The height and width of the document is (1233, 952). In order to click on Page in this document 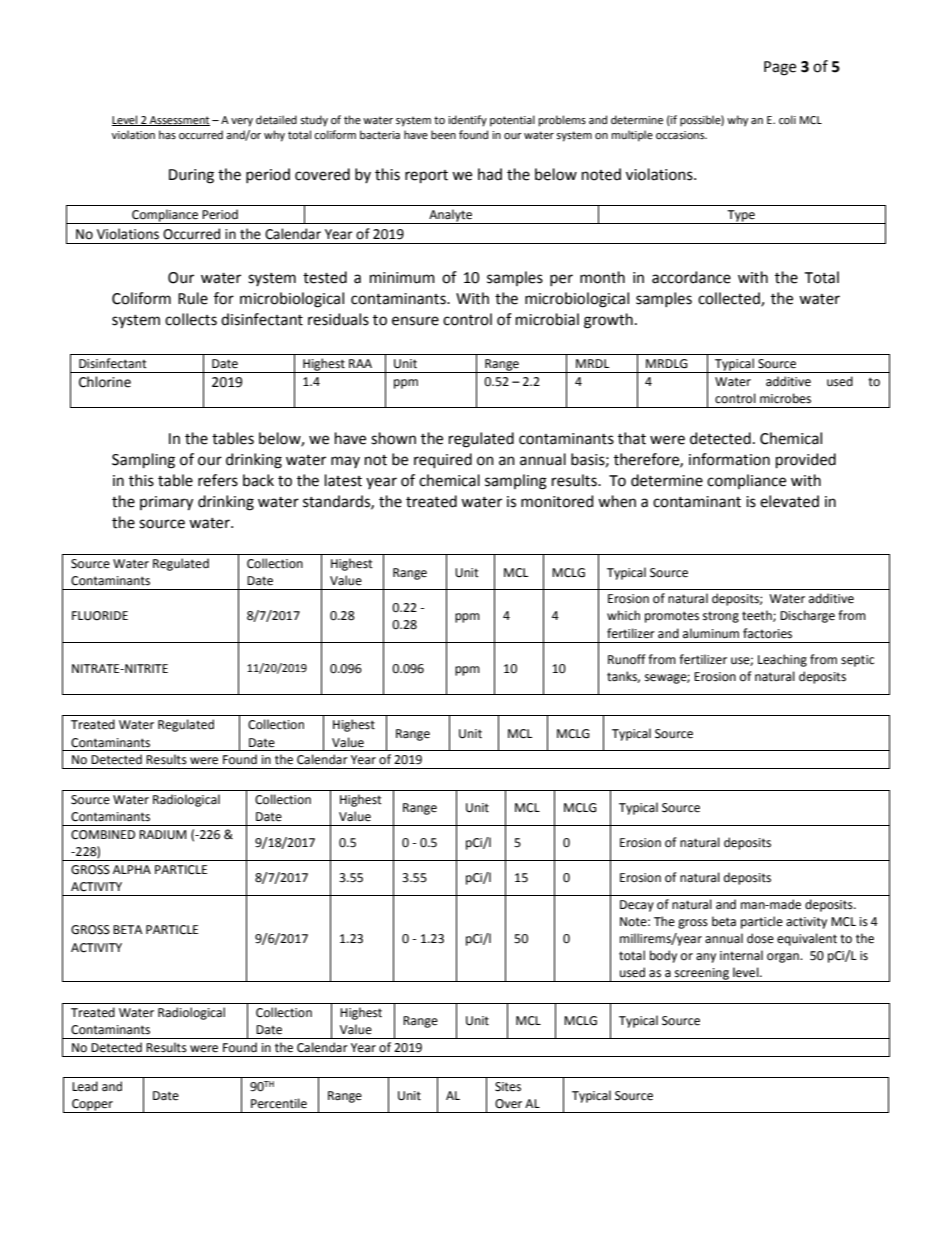, I will do `click(780, 68)`.
